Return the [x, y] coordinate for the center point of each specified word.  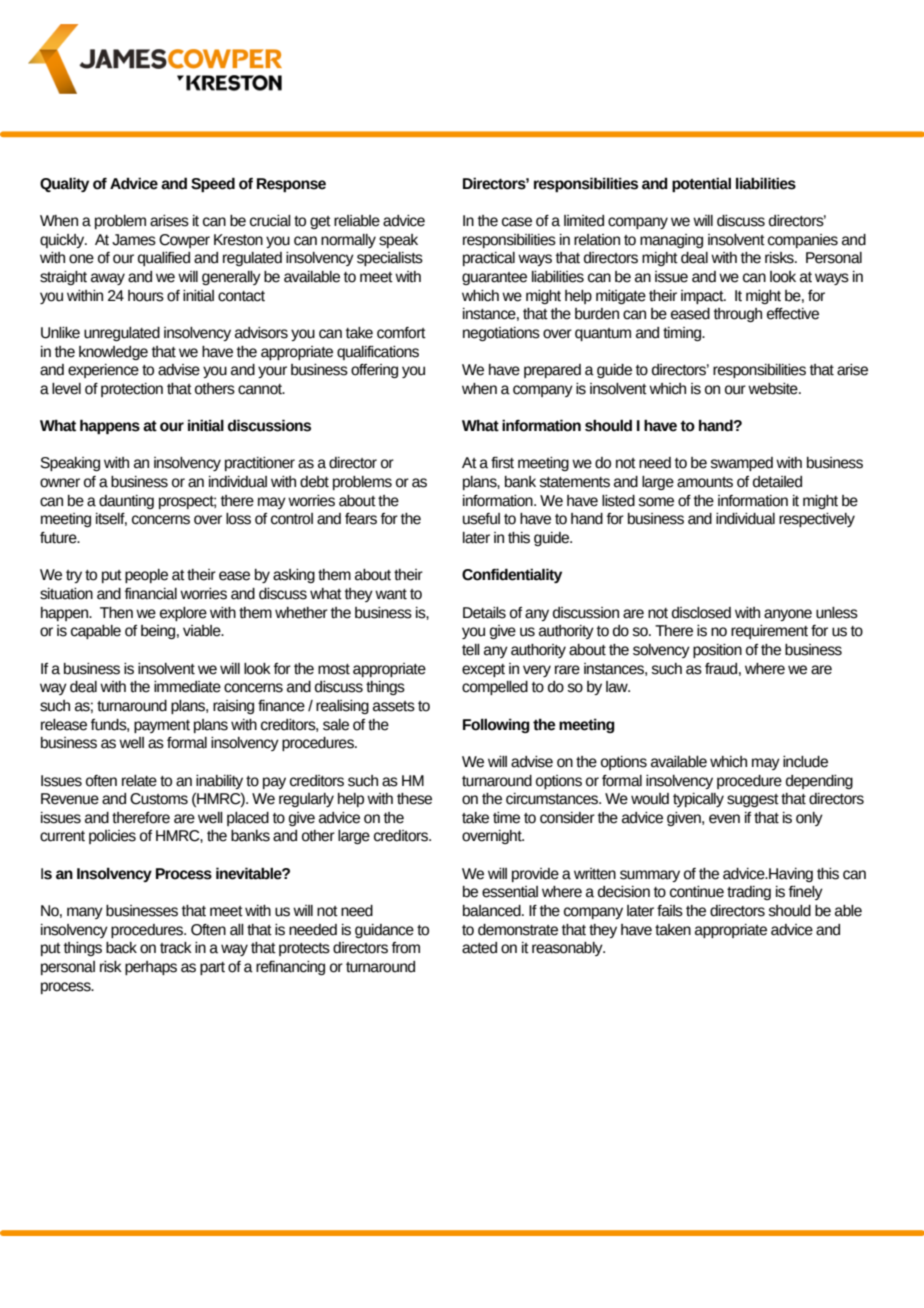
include [805, 762]
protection [132, 390]
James [134, 240]
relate [139, 781]
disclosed [701, 613]
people [146, 576]
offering [374, 371]
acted [479, 948]
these [414, 799]
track [176, 948]
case [517, 222]
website [774, 389]
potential [701, 184]
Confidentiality [512, 575]
